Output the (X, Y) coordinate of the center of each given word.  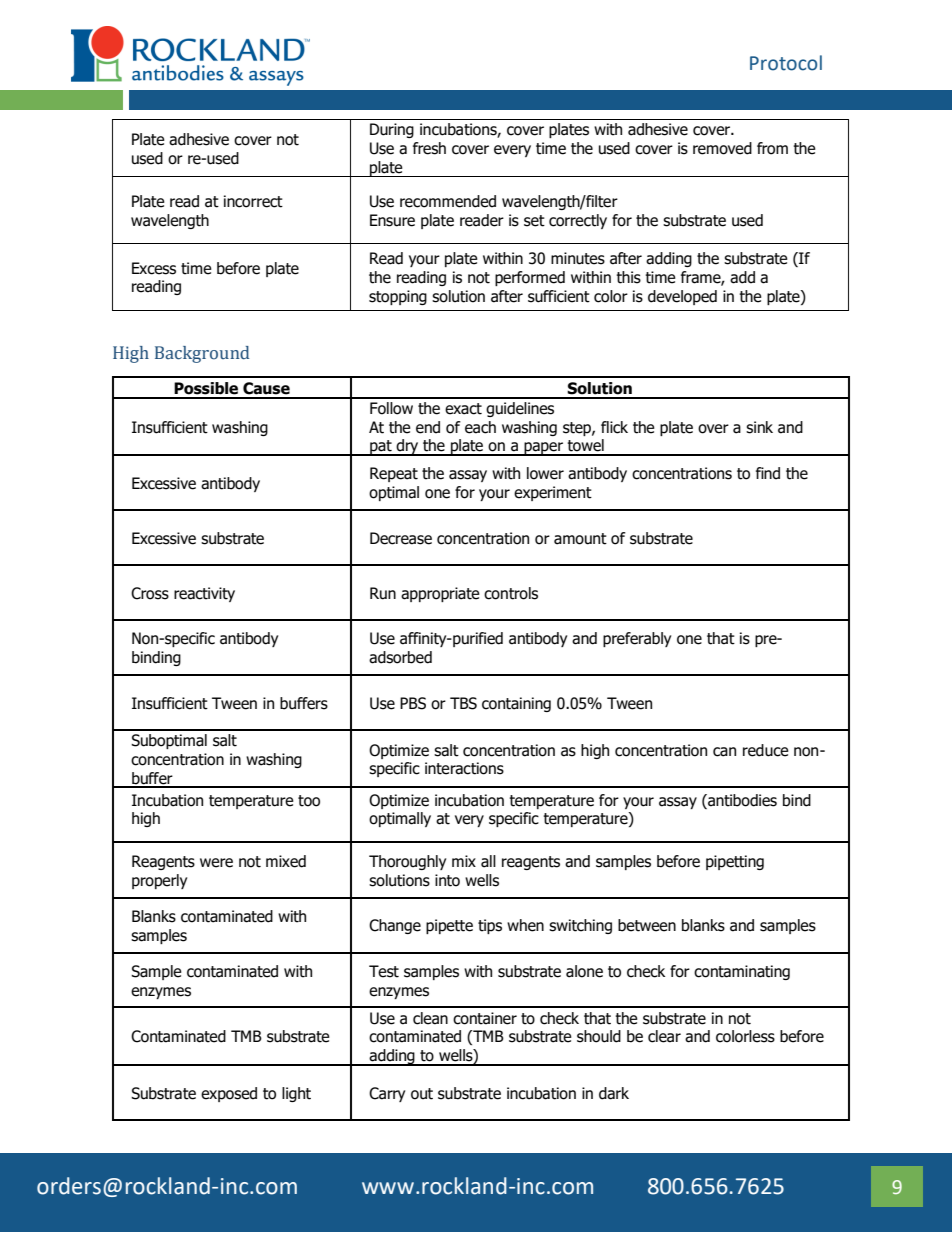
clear (664, 1036)
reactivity (204, 594)
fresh (429, 148)
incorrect (253, 201)
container (485, 1018)
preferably (637, 639)
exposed (229, 1094)
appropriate (440, 594)
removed (722, 148)
